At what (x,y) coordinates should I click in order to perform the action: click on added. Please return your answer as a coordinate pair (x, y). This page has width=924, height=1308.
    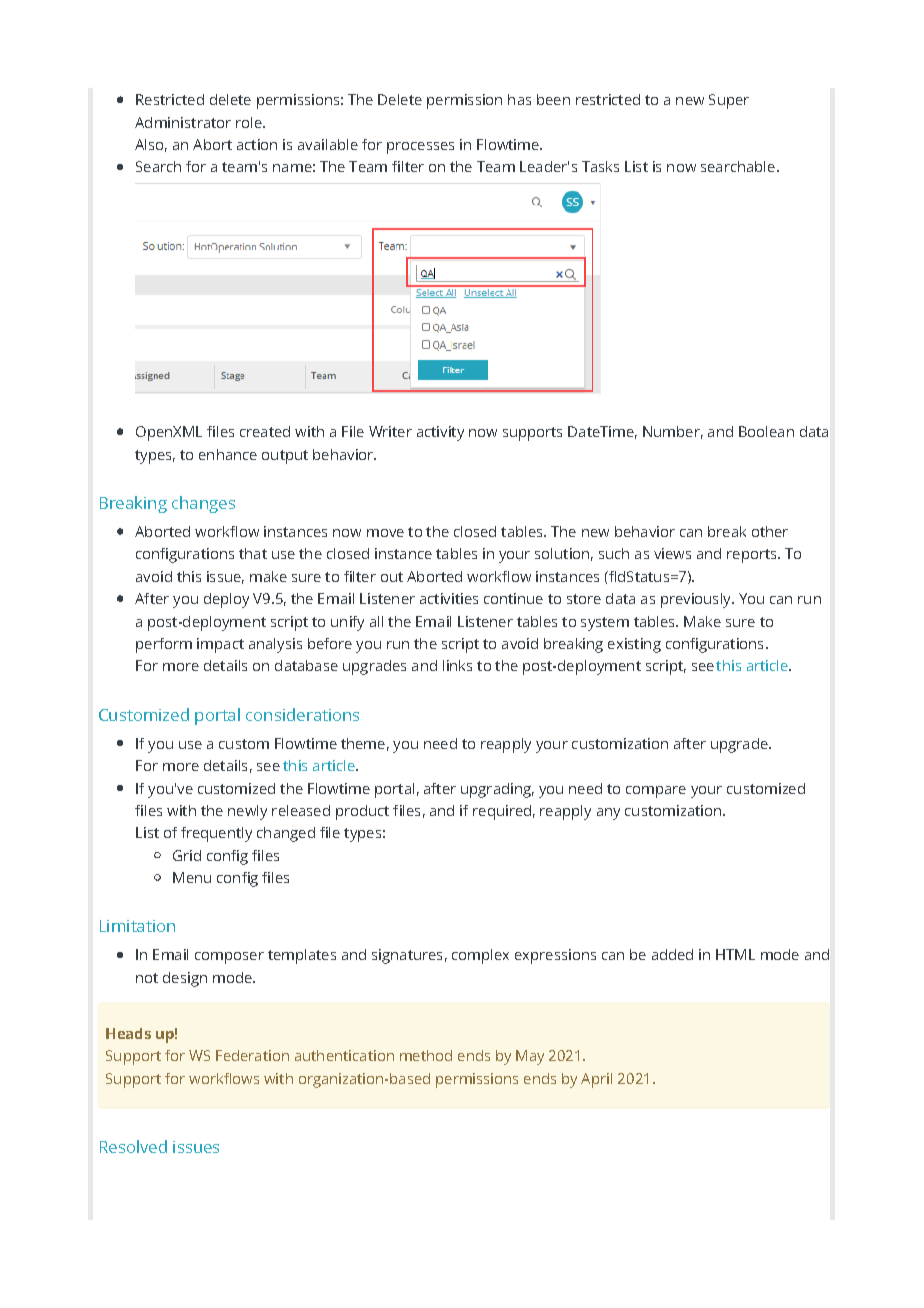
    Looking at the image, I should click on (672, 954).
